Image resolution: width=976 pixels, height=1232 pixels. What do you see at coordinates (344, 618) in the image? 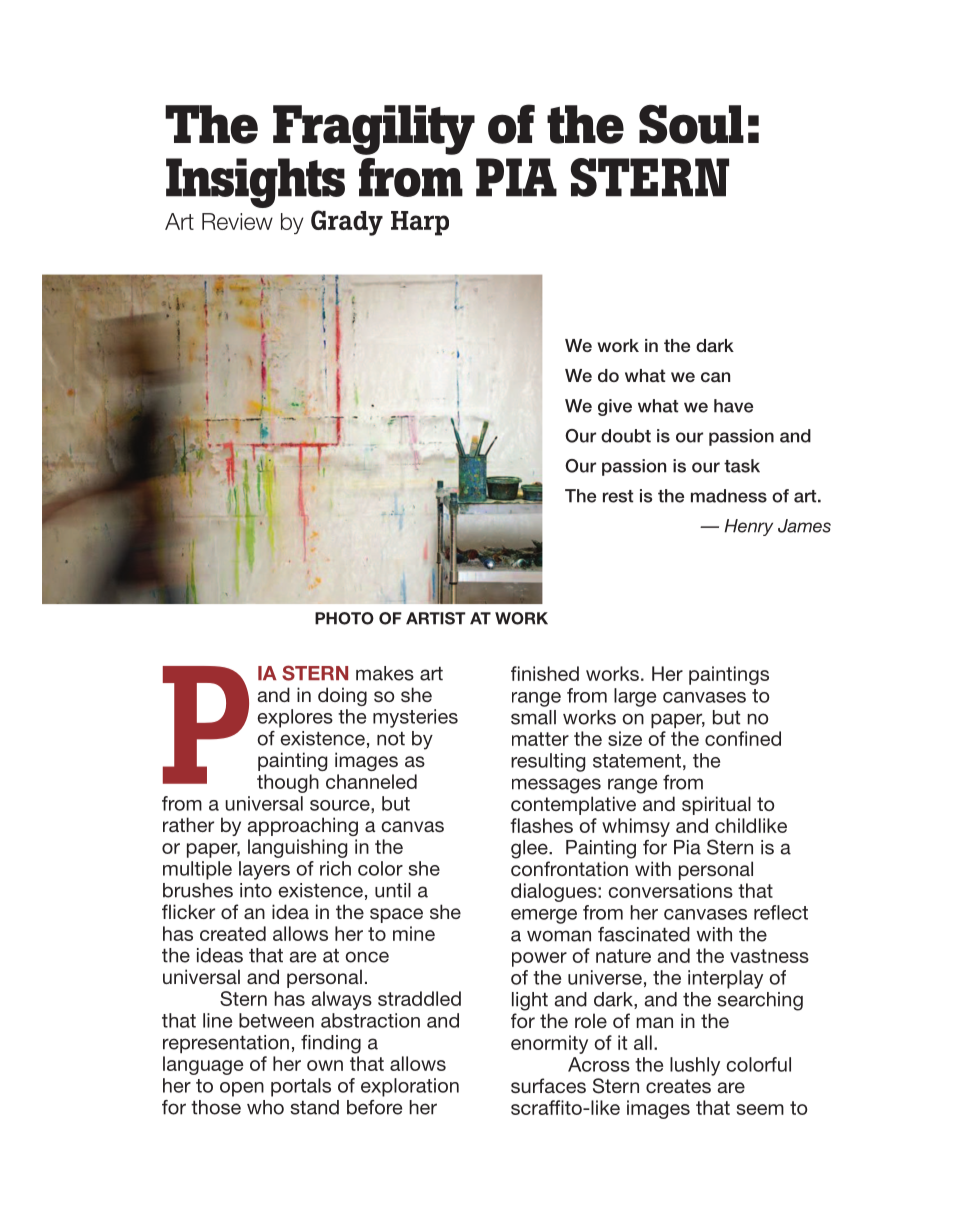
I see `PHOTO` at bounding box center [344, 618].
